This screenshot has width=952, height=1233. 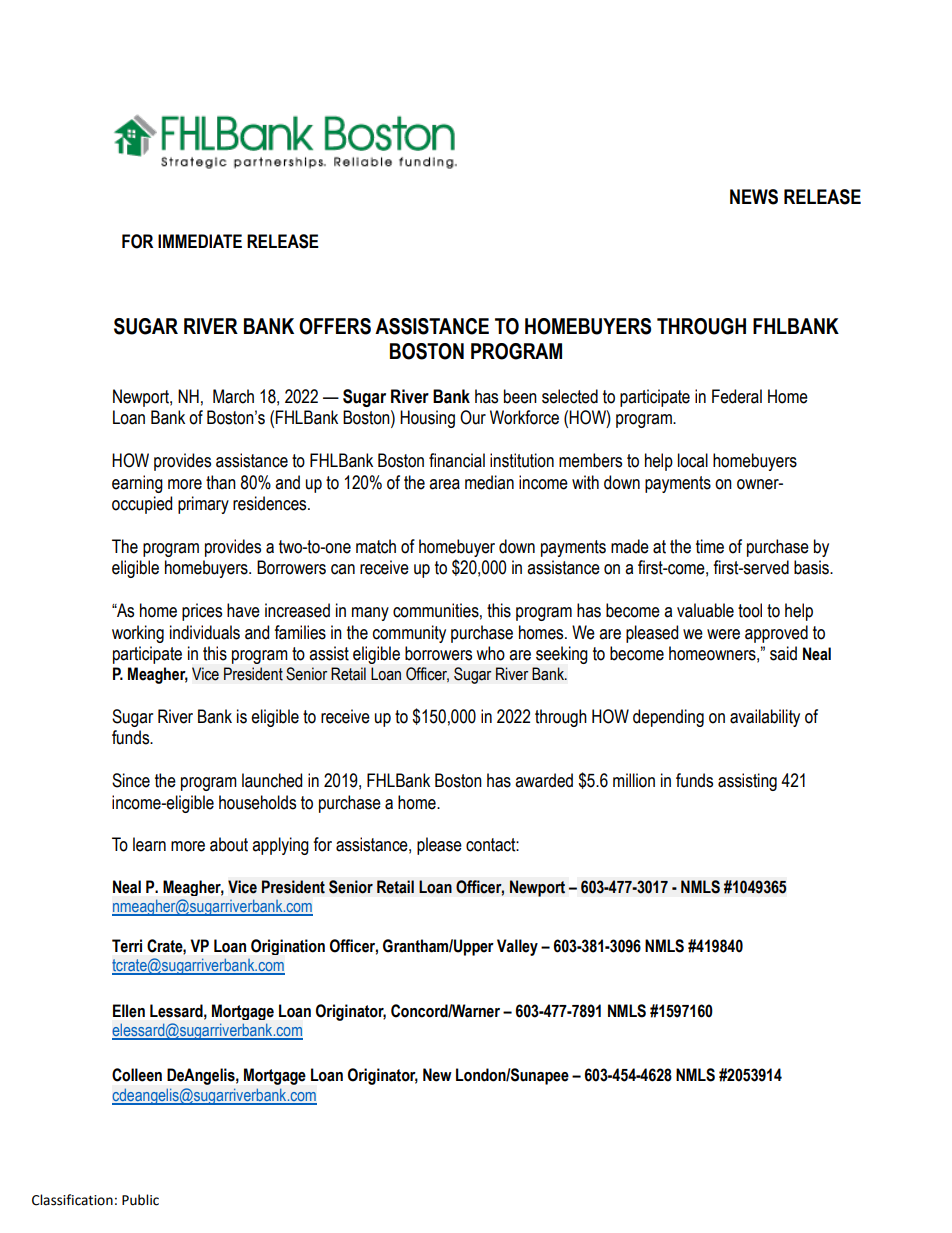 I want to click on million, so click(x=634, y=780).
